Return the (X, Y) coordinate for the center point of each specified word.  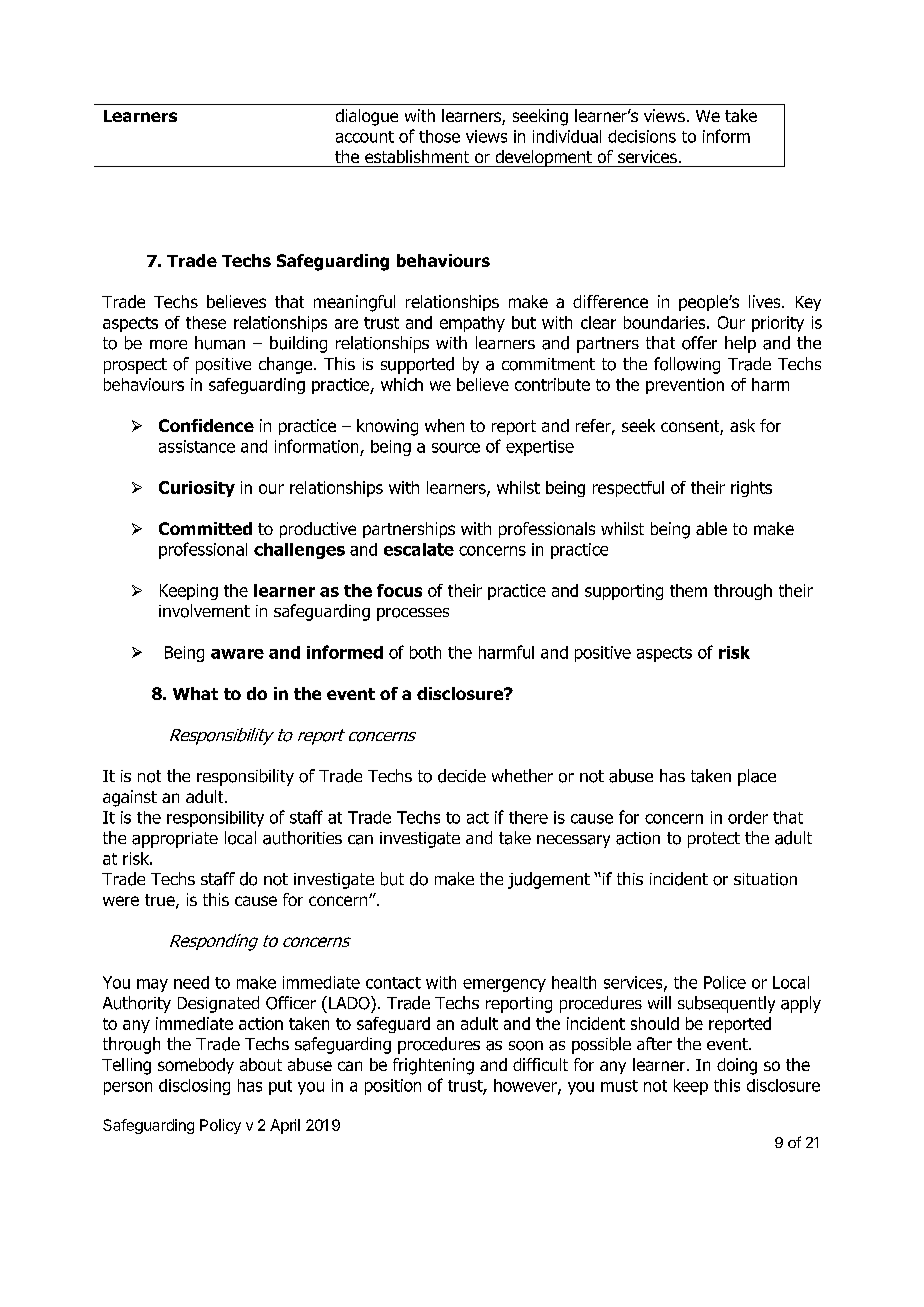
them (688, 590)
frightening (433, 1066)
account (365, 137)
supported (417, 365)
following (687, 365)
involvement (204, 611)
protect (714, 840)
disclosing (194, 1087)
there (528, 817)
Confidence (206, 425)
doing (737, 1066)
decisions (642, 136)
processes (413, 614)
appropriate (175, 840)
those (439, 136)
